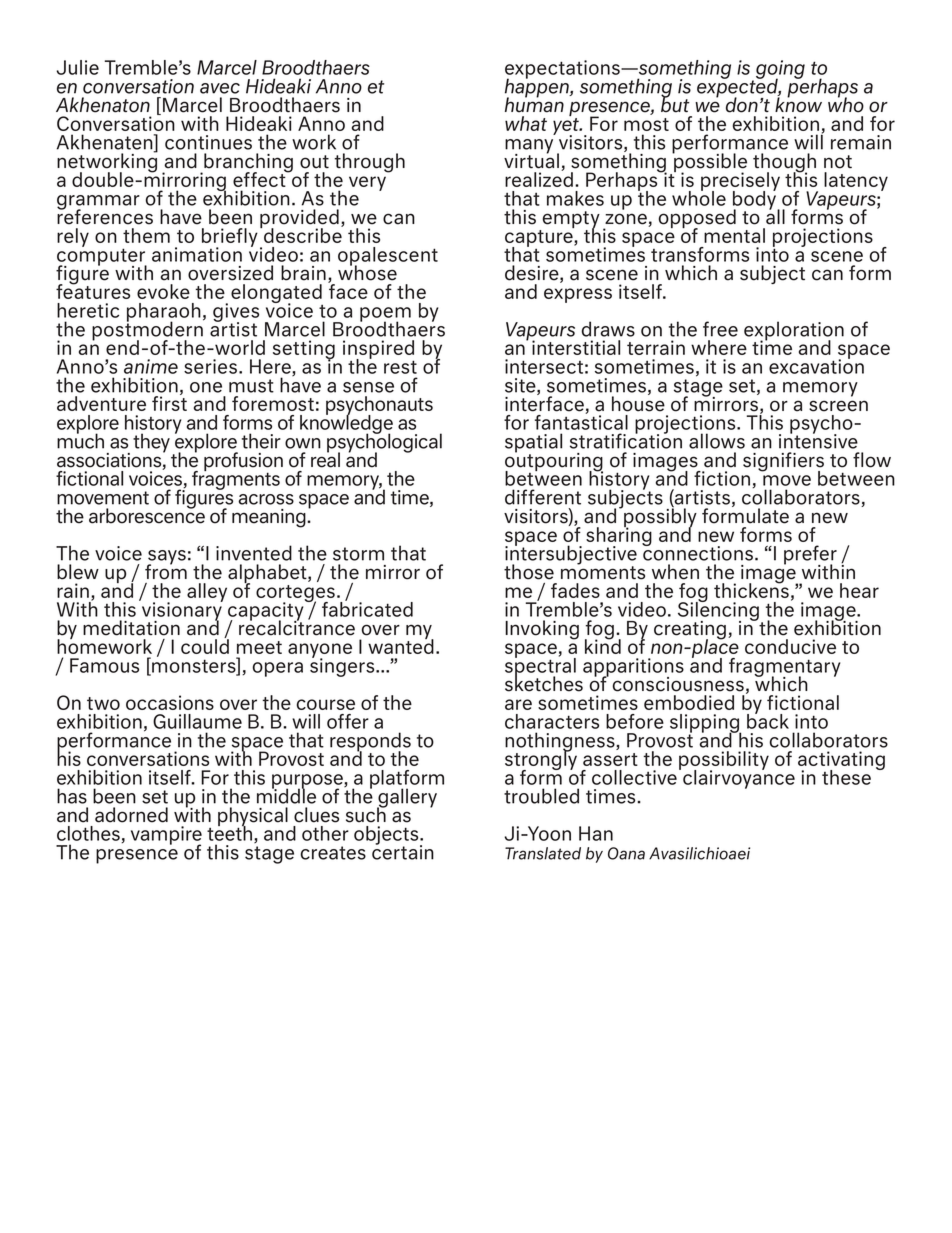  Describe the element at coordinates (779, 71) in the image. I see `going` at that location.
